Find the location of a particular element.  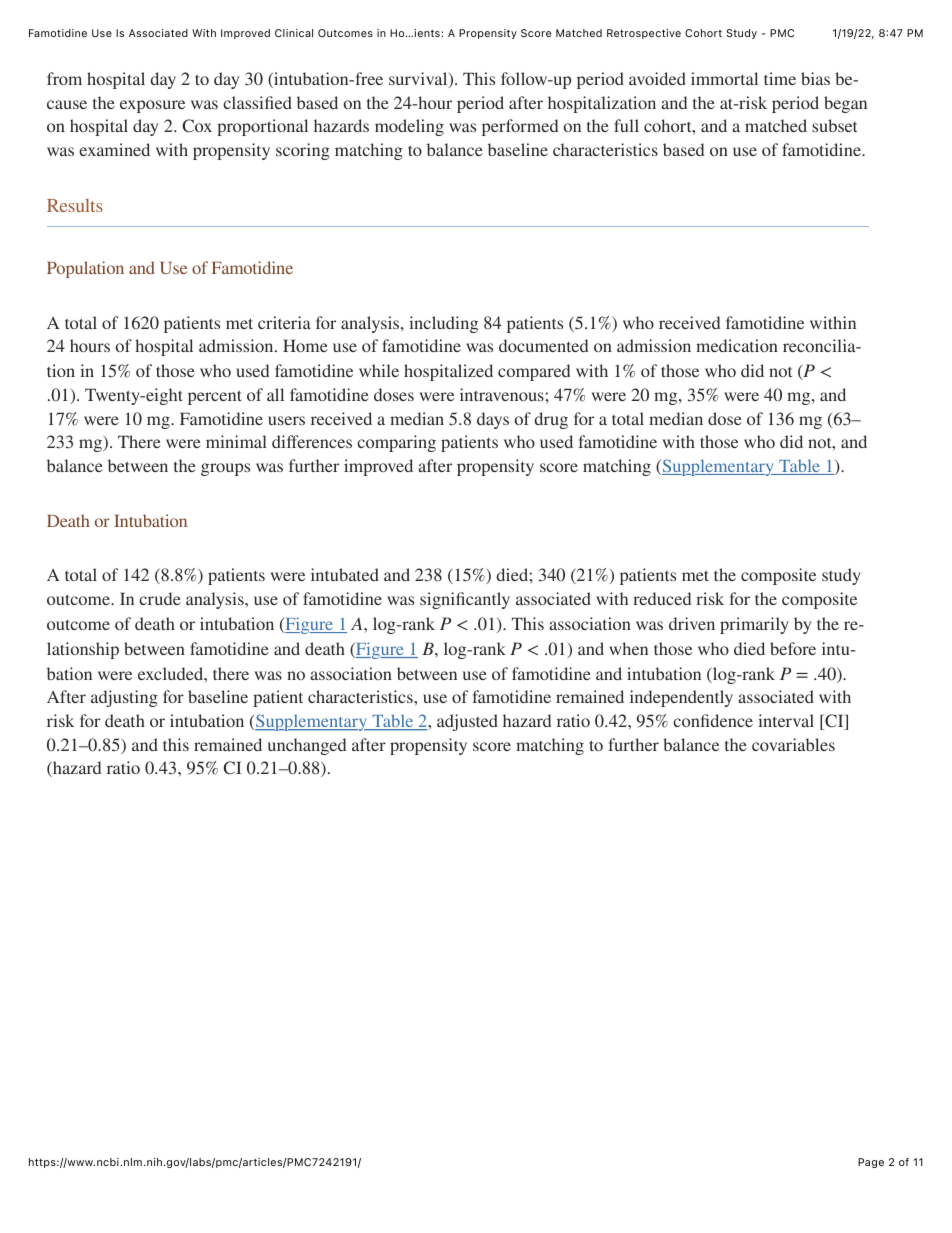

performed is located at coordinates (520, 127).
